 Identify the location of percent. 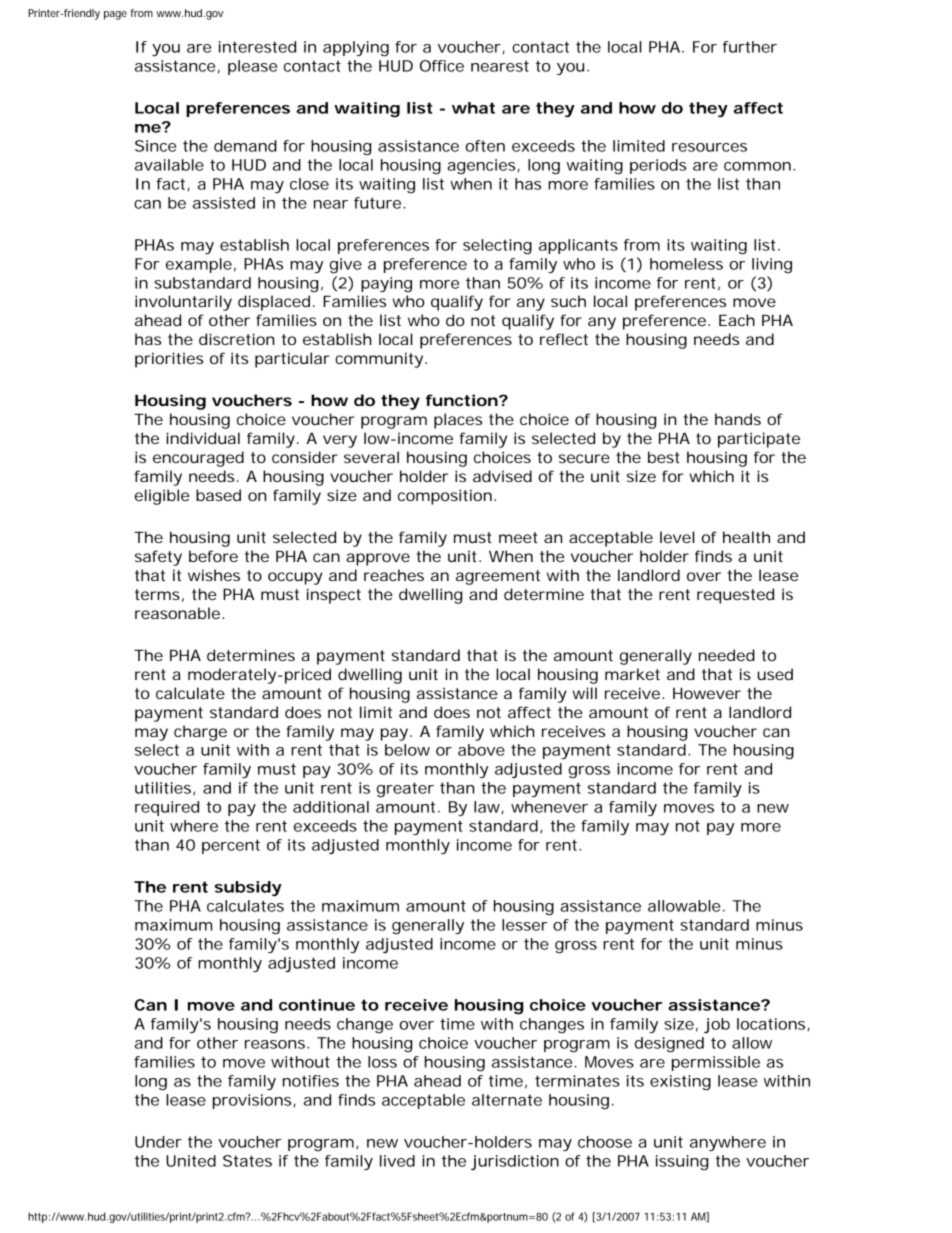
(231, 846).
